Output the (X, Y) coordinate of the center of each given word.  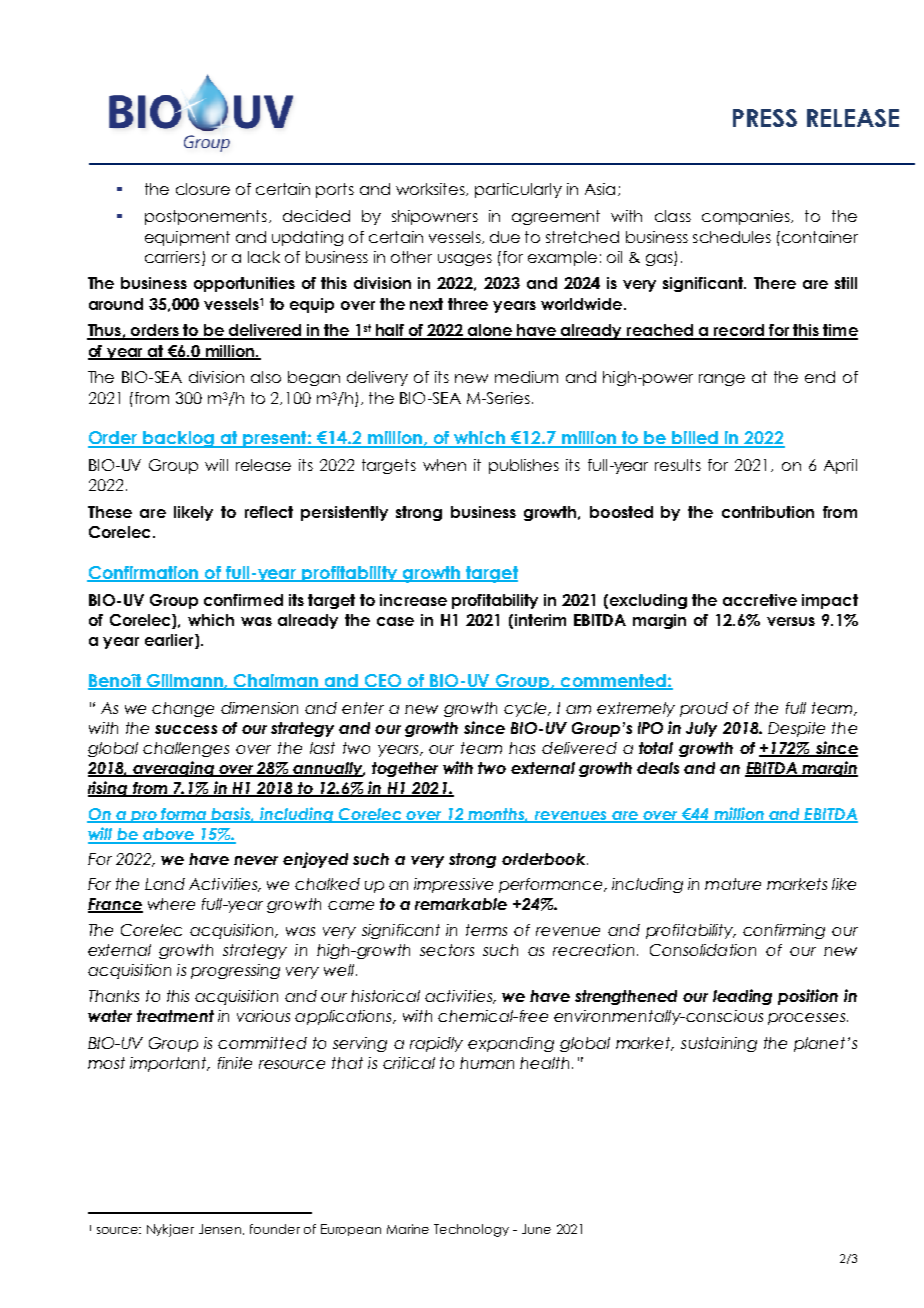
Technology (471, 1230)
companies (747, 217)
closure (203, 189)
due (505, 237)
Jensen (221, 1229)
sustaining (719, 1044)
